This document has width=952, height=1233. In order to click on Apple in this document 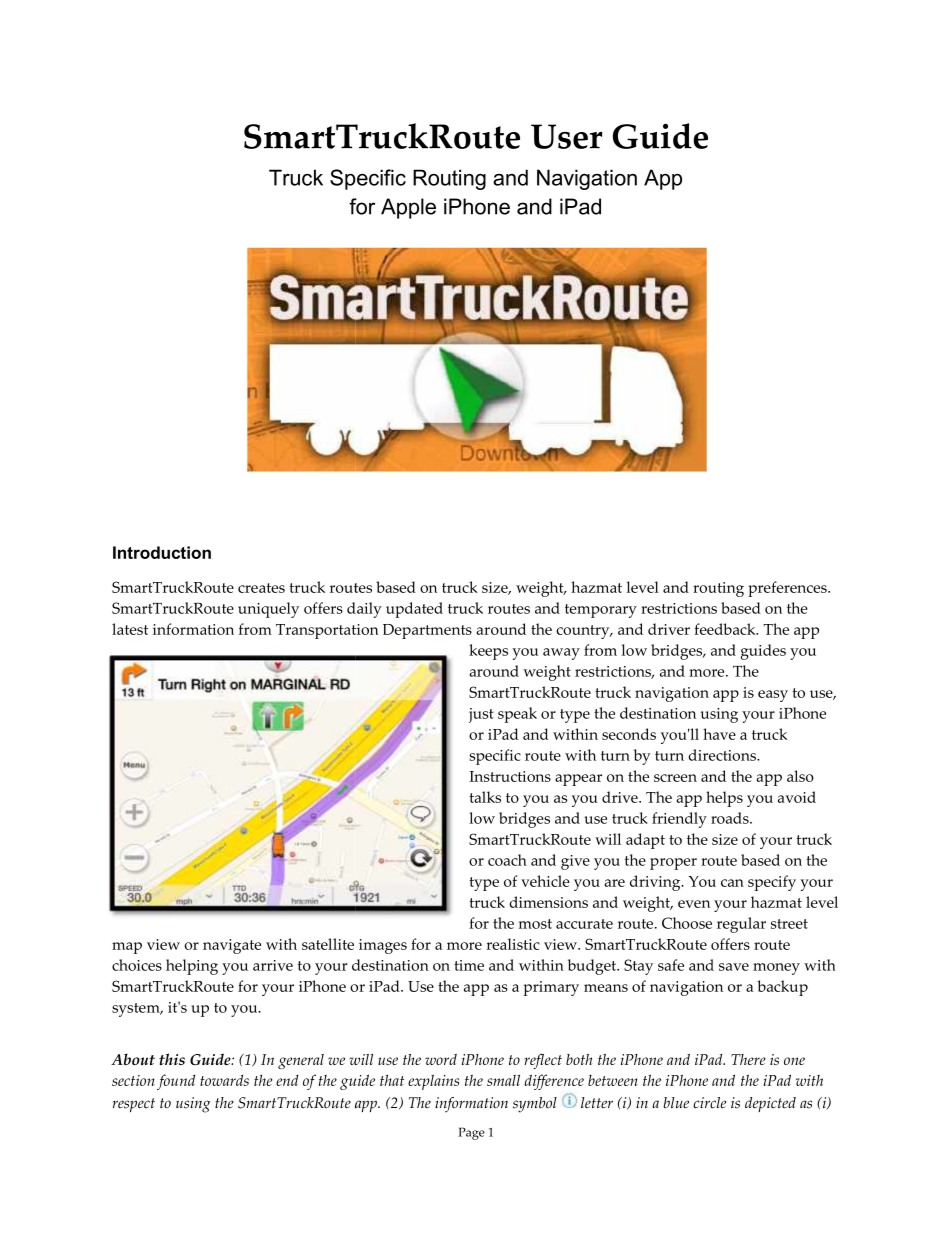, I will do `click(408, 208)`.
